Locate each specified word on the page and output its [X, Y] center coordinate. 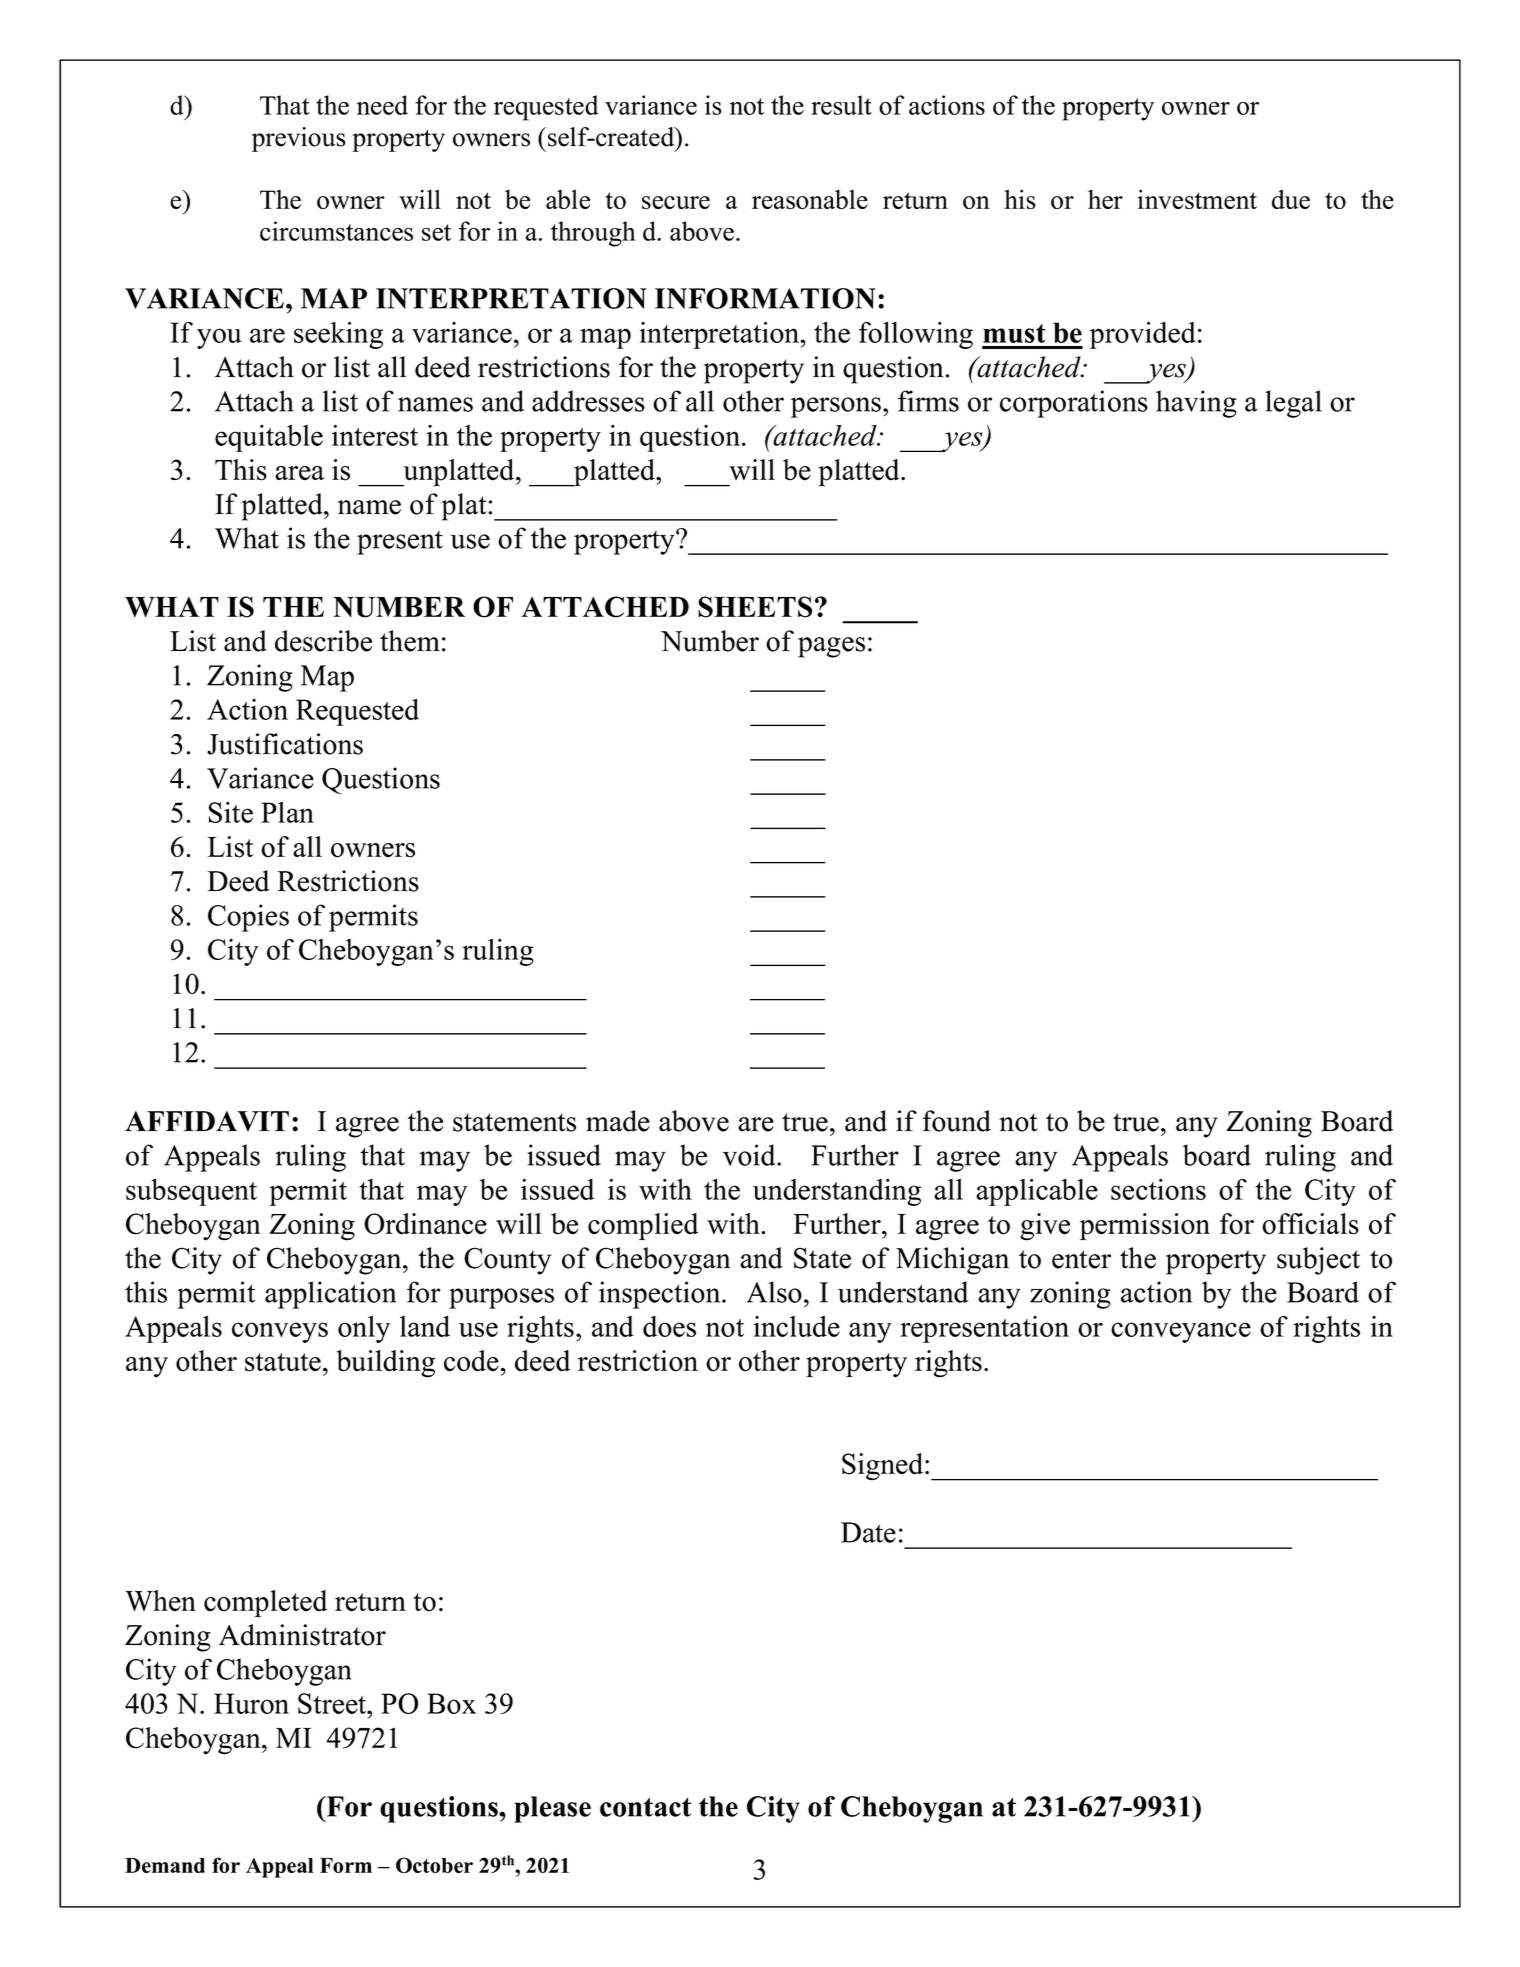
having [1196, 404]
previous [299, 139]
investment [1197, 199]
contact [645, 1807]
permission [1145, 1226]
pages [831, 647]
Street [333, 1703]
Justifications [285, 744]
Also [774, 1292]
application [330, 1295]
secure [676, 202]
